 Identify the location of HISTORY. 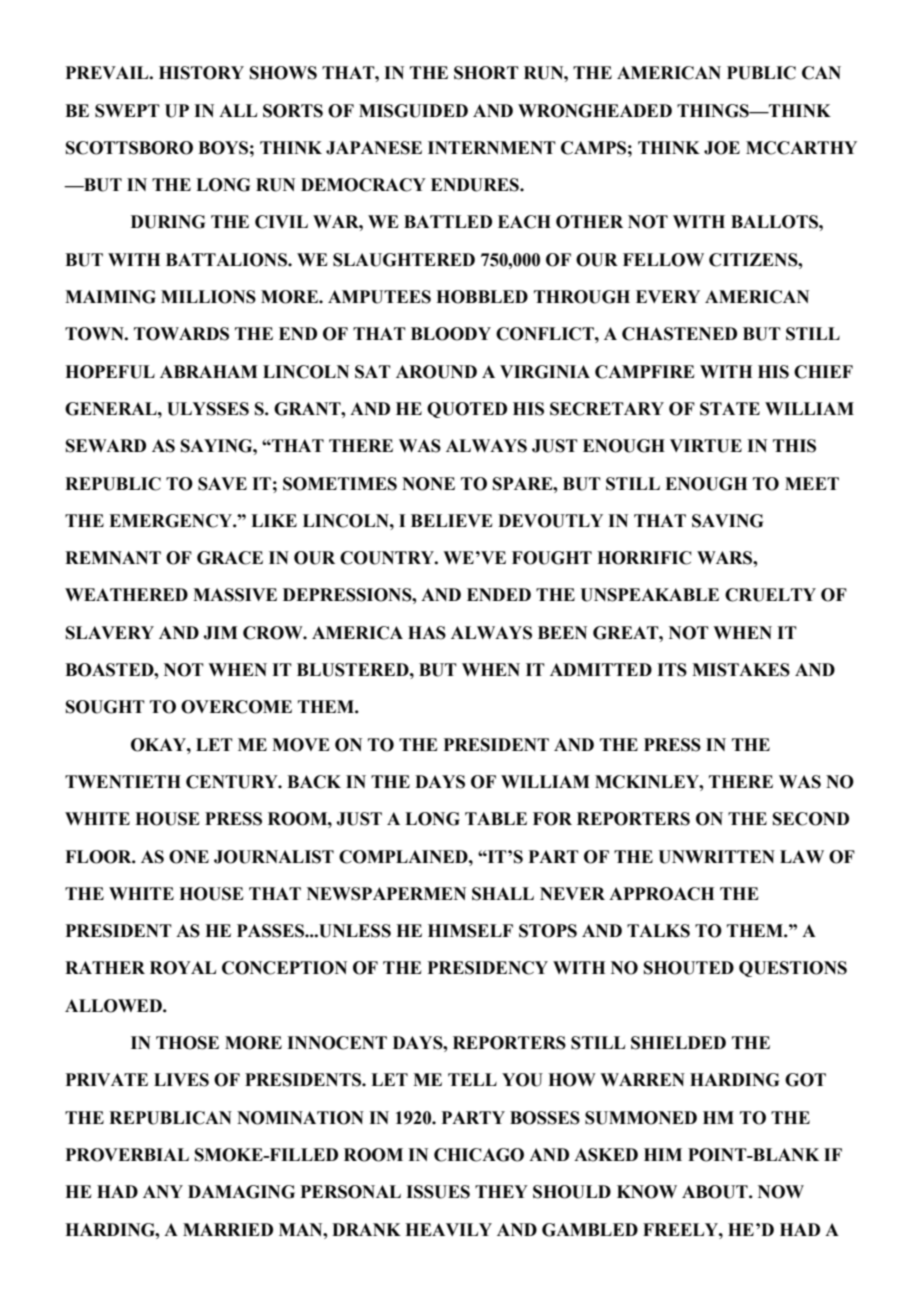
(201, 73).
